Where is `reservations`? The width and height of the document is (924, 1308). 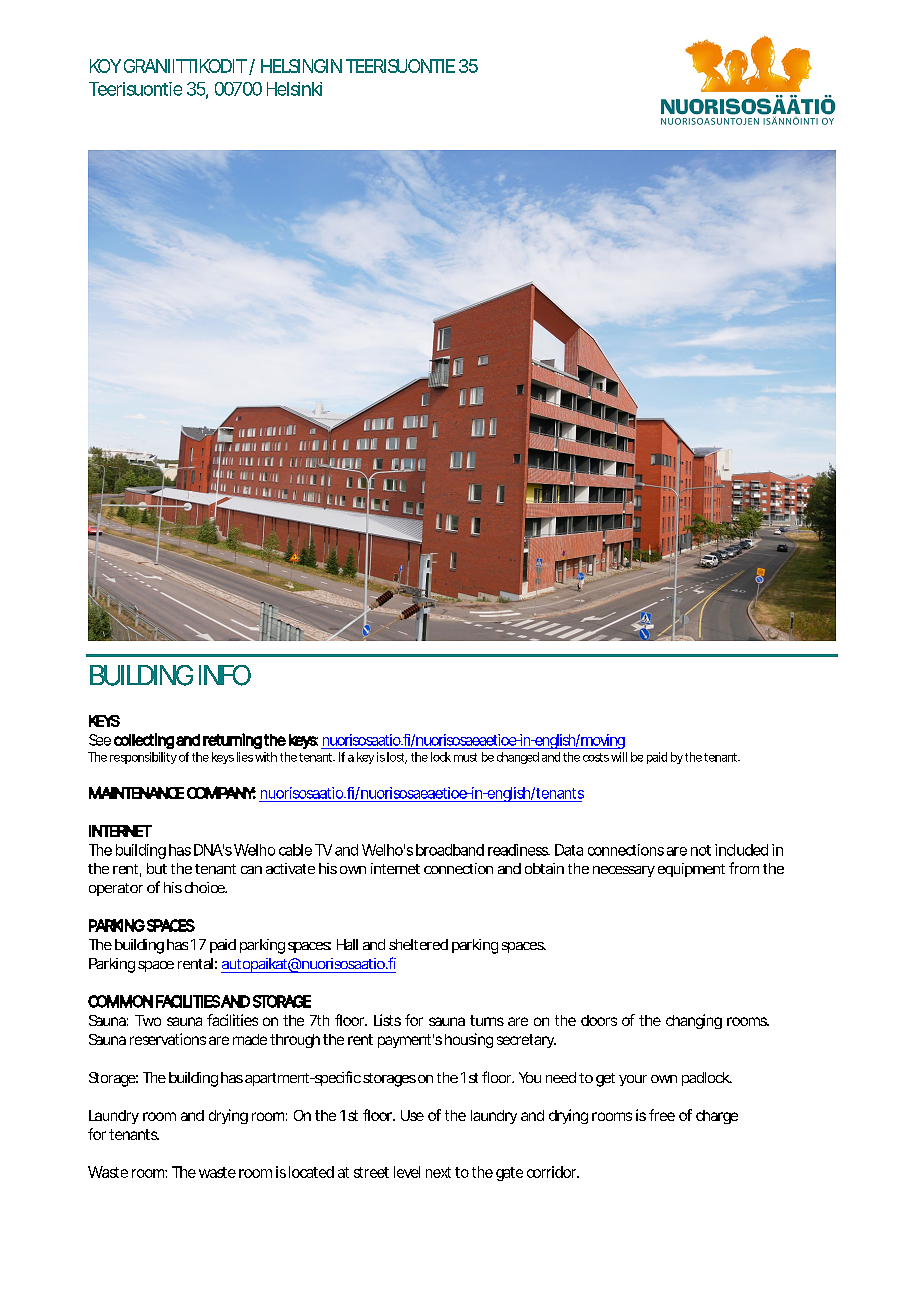
reservations is located at coordinates (168, 1039).
